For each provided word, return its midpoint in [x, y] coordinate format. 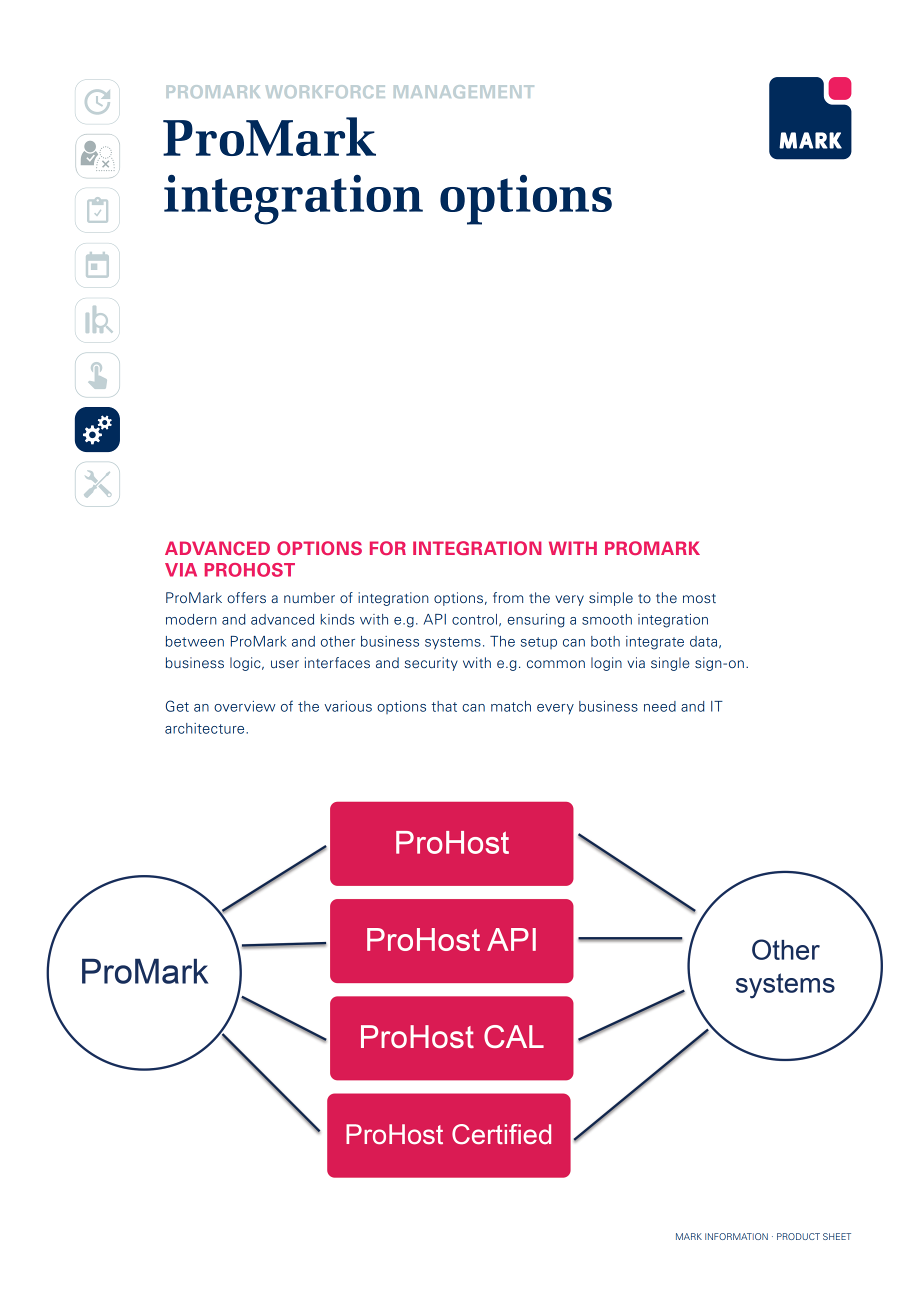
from [508, 597]
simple [611, 599]
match [511, 706]
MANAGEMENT [464, 91]
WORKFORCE [325, 91]
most [699, 598]
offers [246, 597]
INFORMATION [736, 1236]
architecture [206, 728]
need [660, 706]
